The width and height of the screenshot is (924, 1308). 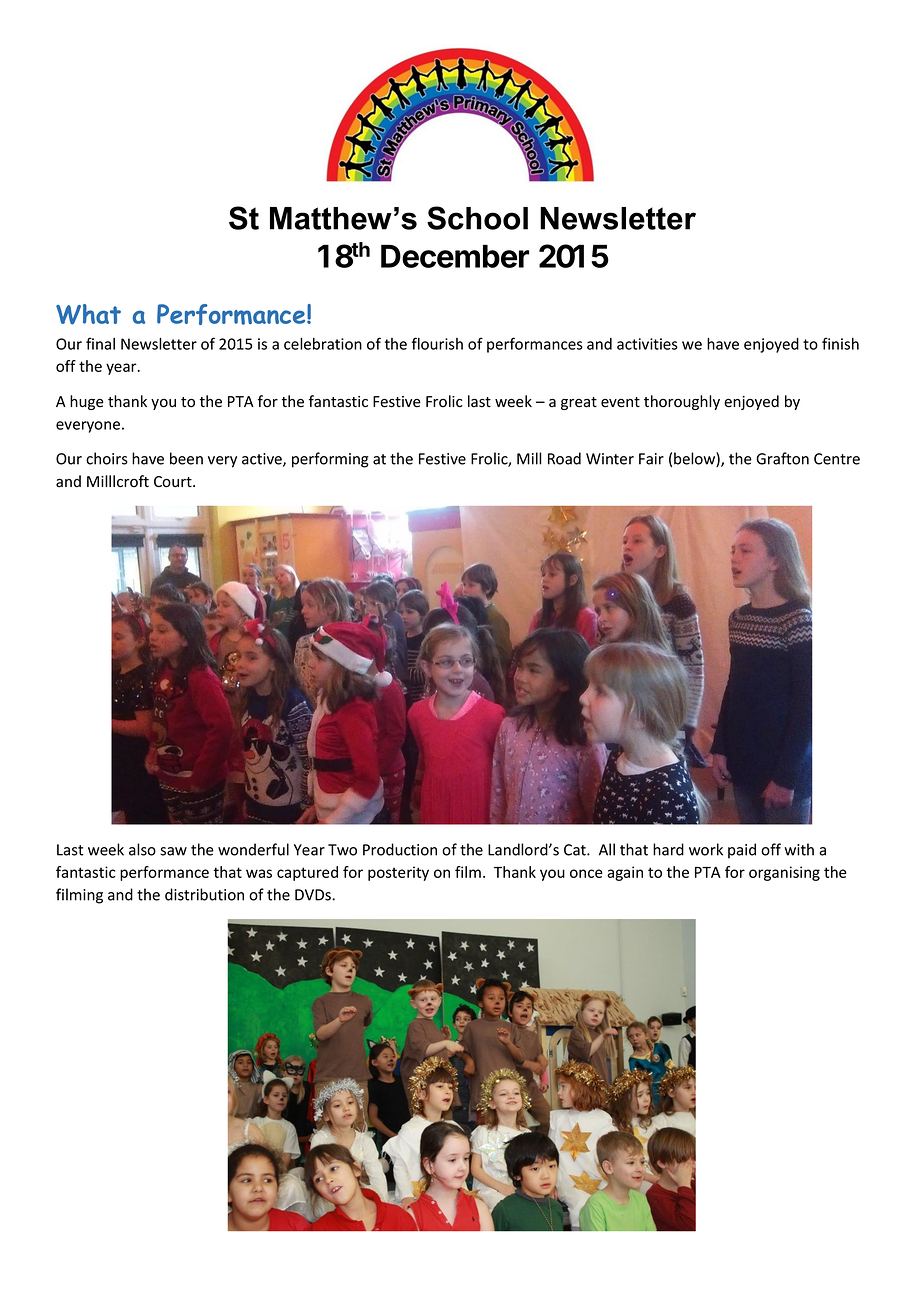 What do you see at coordinates (455, 256) in the screenshot?
I see `December` at bounding box center [455, 256].
